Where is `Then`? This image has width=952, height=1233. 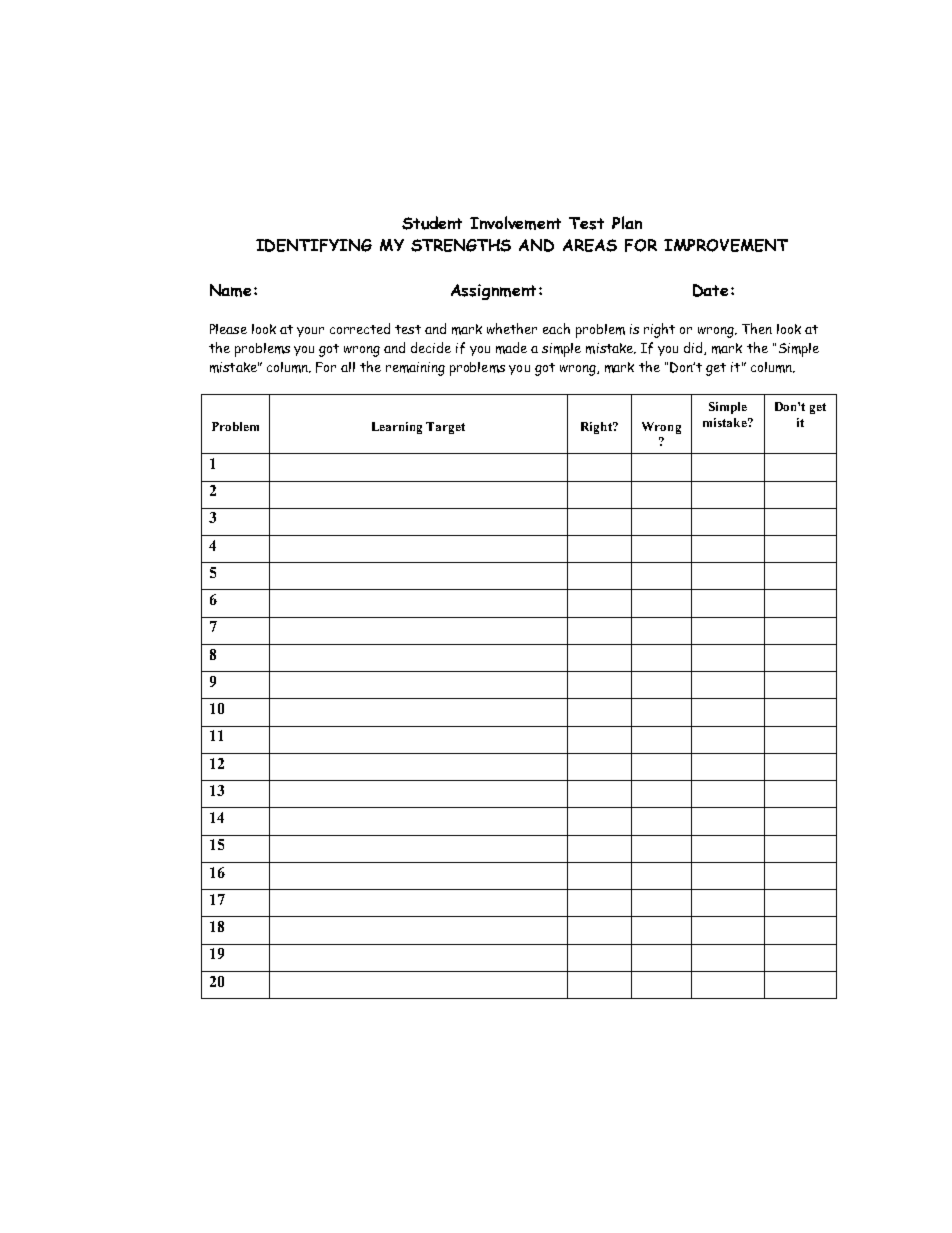 Then is located at coordinates (757, 328).
